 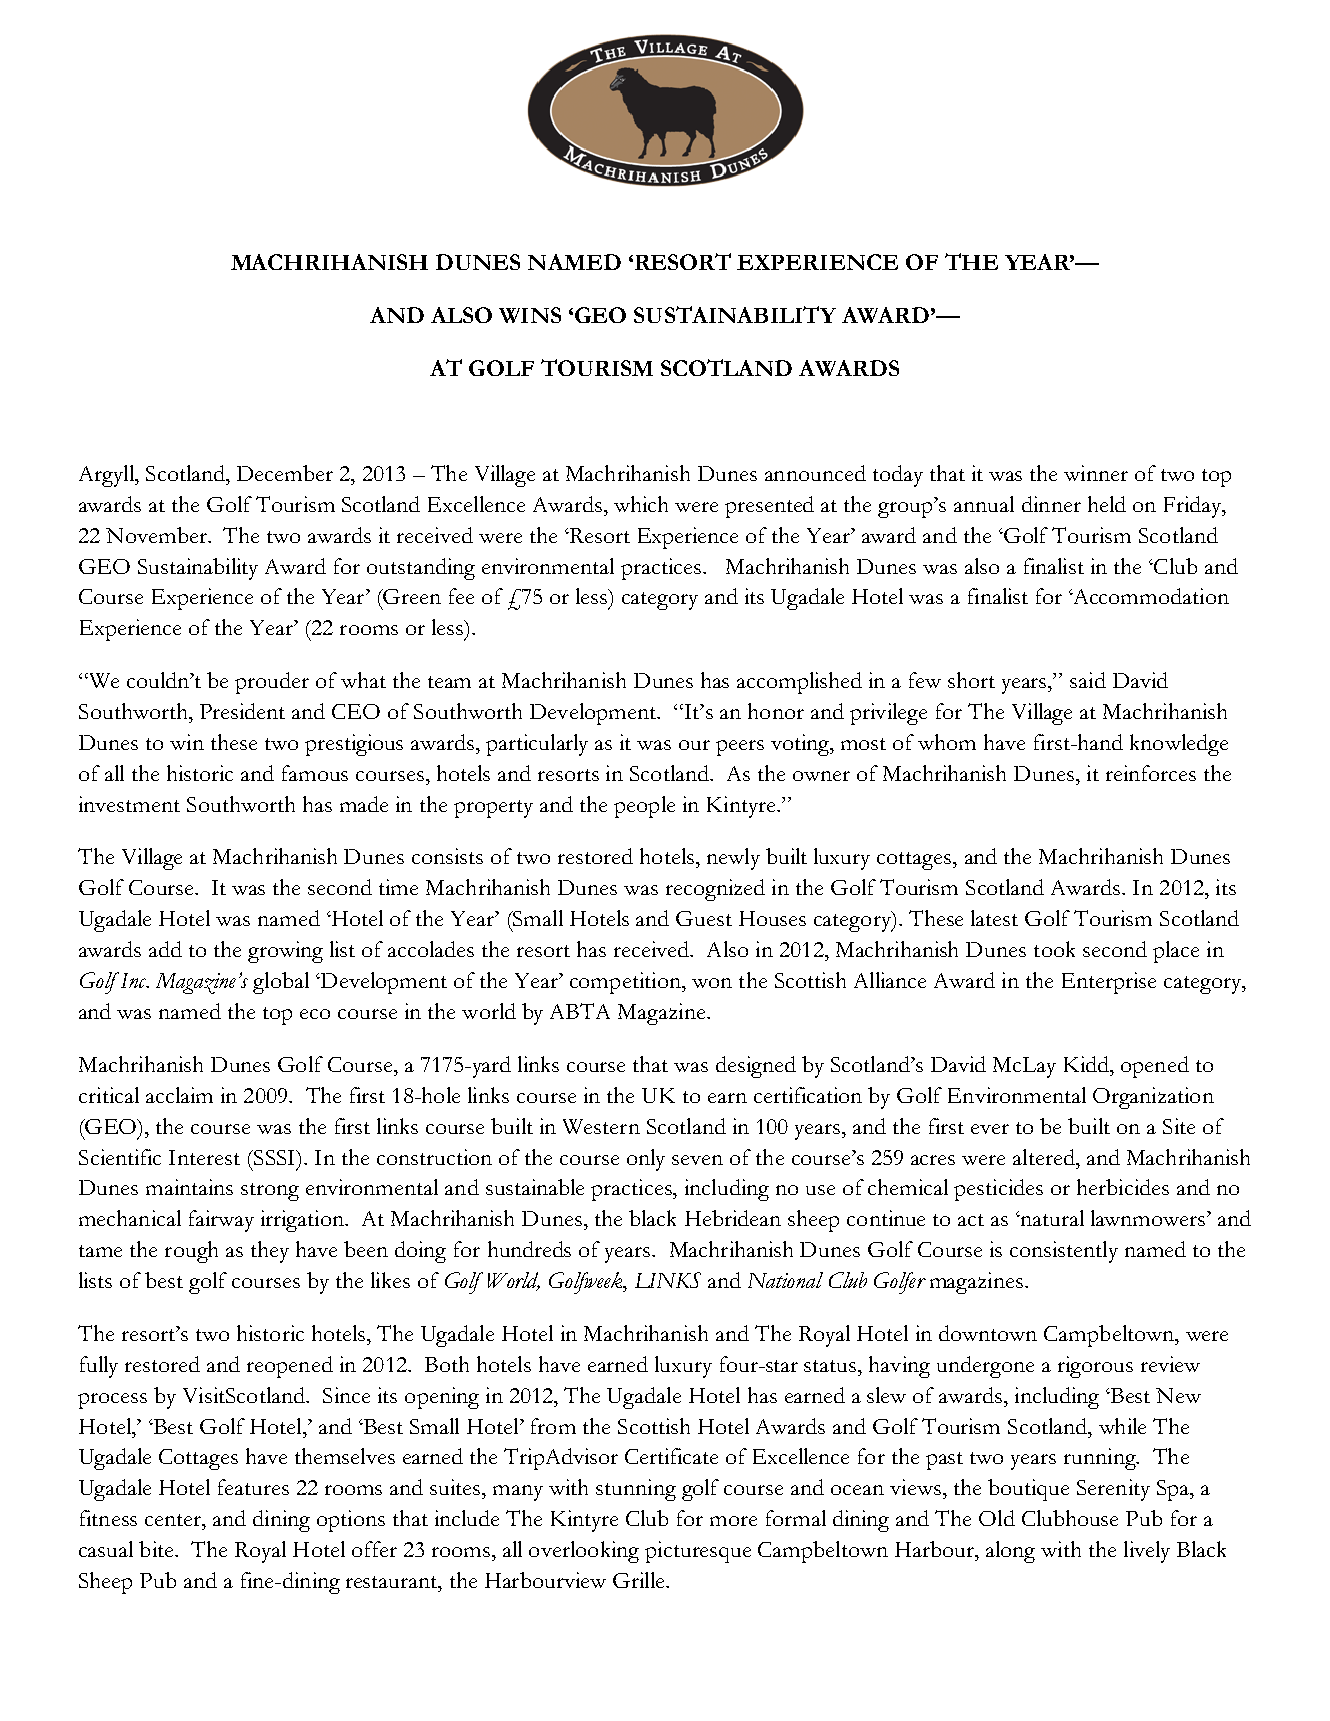 What do you see at coordinates (1045, 1157) in the screenshot?
I see `altered` at bounding box center [1045, 1157].
